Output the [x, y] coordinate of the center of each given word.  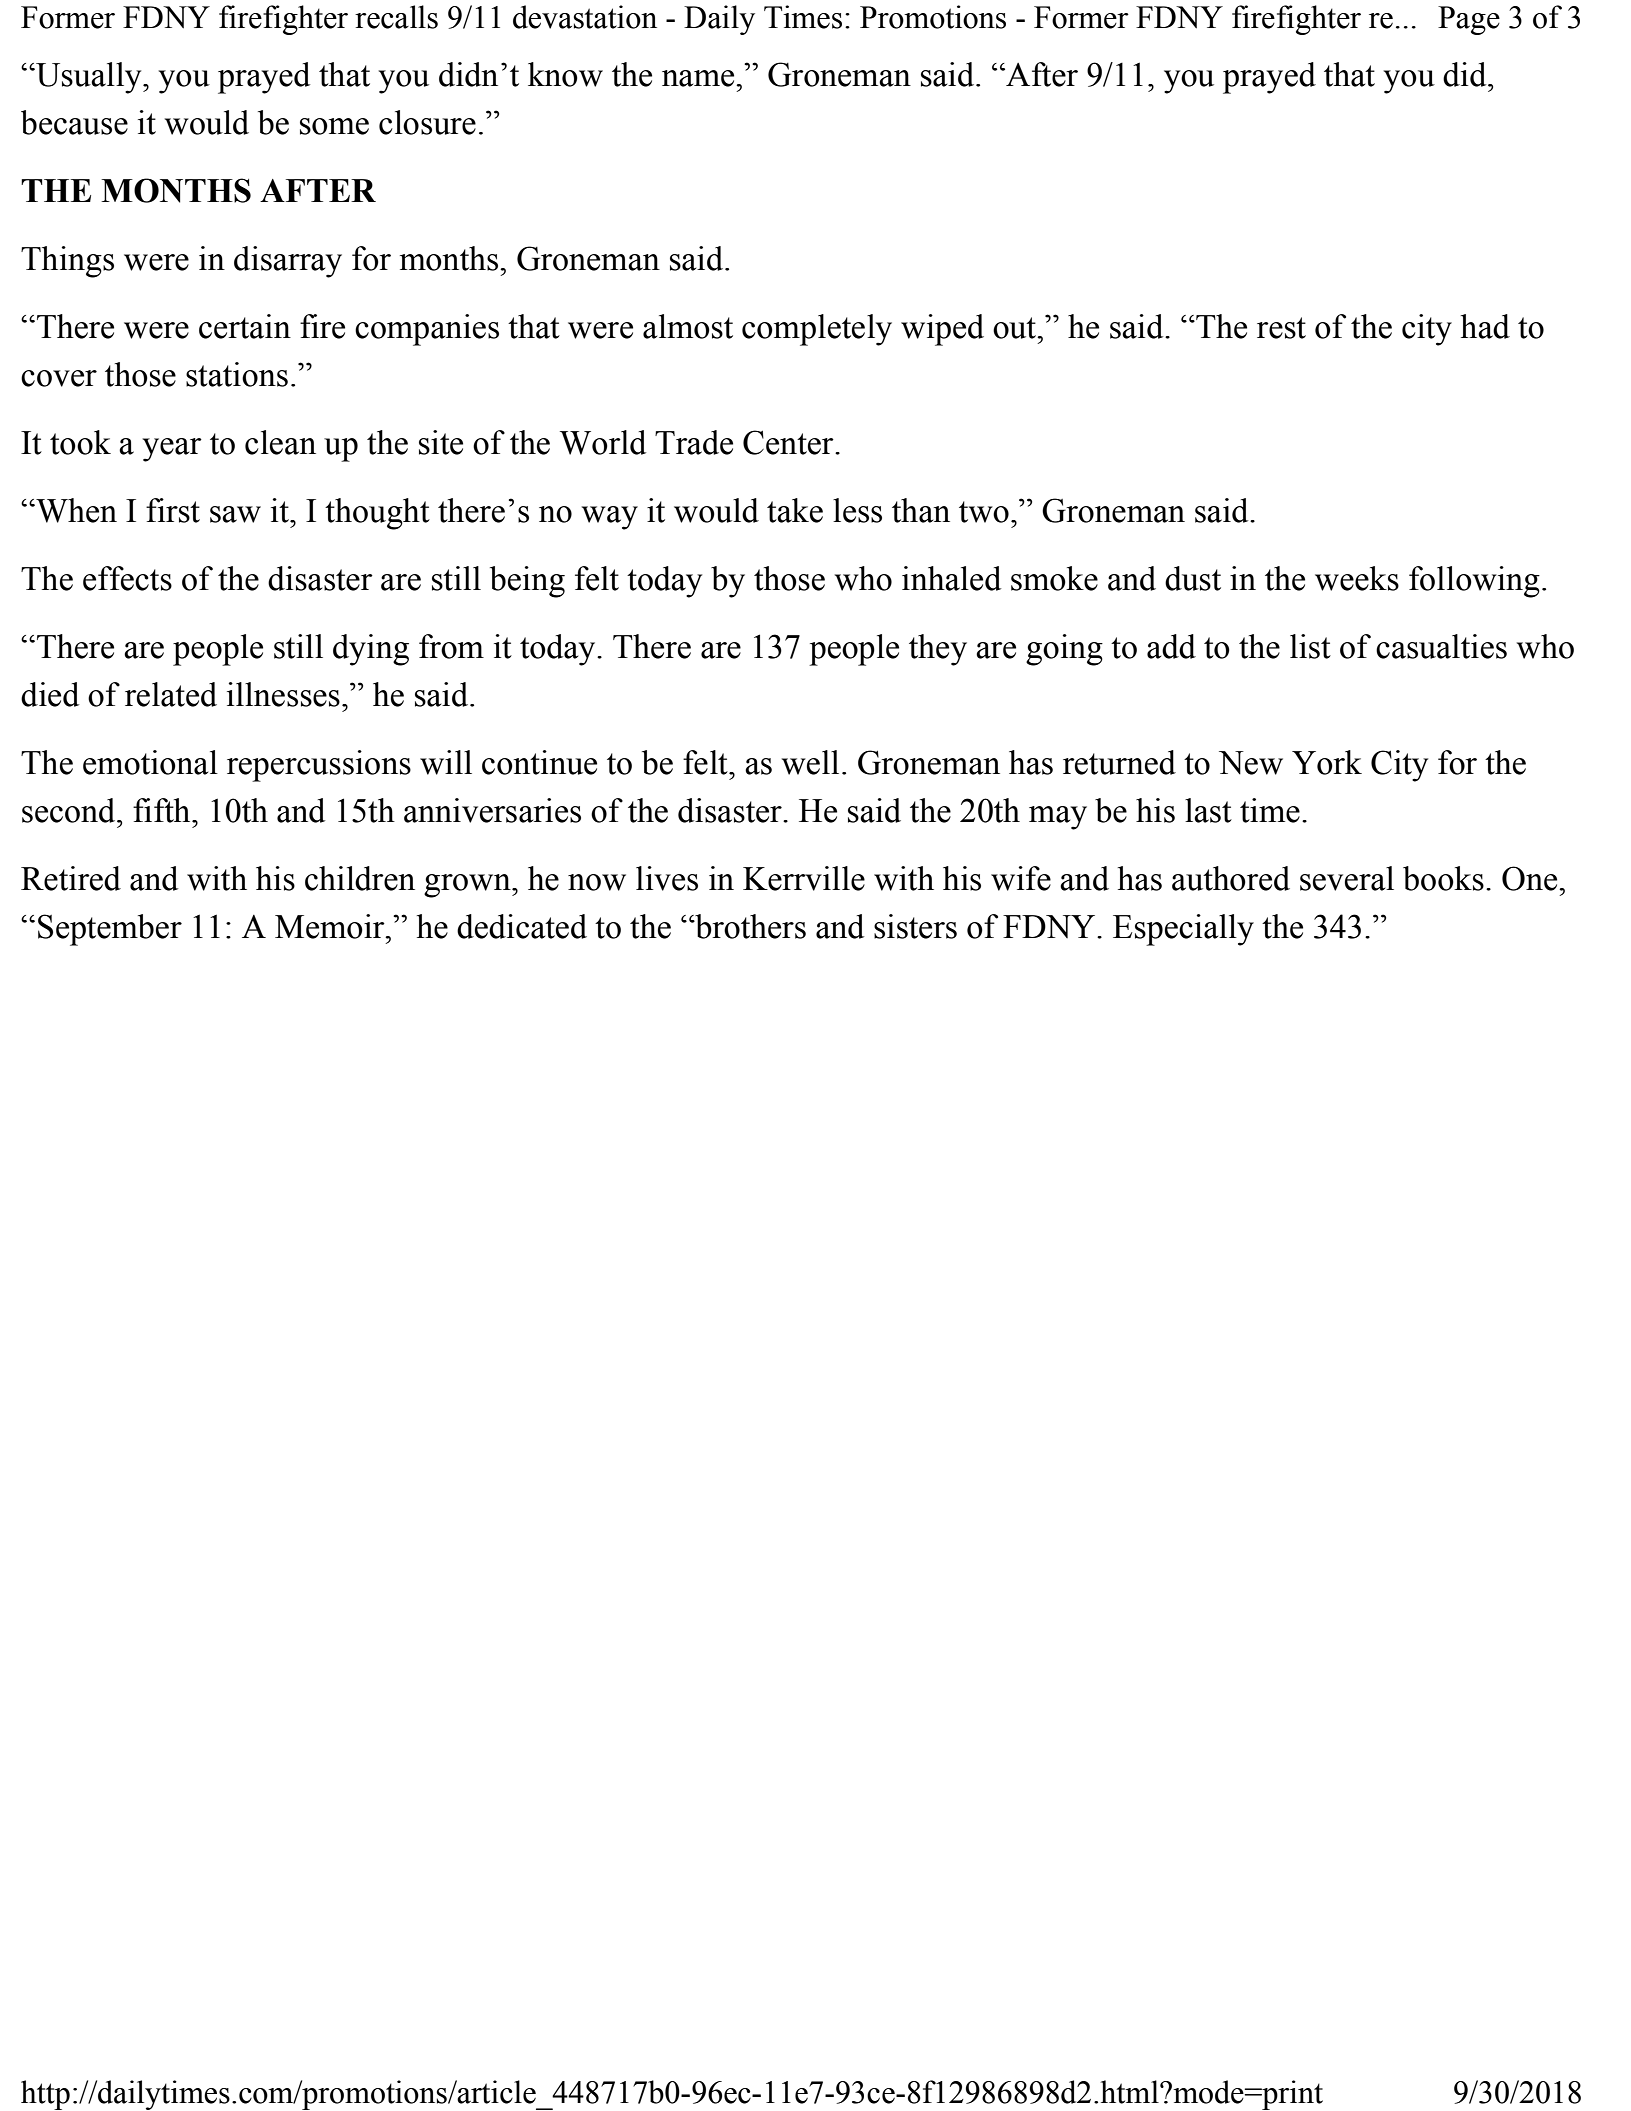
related [171, 694]
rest [1281, 328]
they [938, 650]
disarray [288, 262]
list [1310, 646]
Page [1469, 20]
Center [789, 442]
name [699, 78]
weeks [1357, 578]
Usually [89, 78]
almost [688, 326]
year [172, 450]
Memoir [331, 926]
